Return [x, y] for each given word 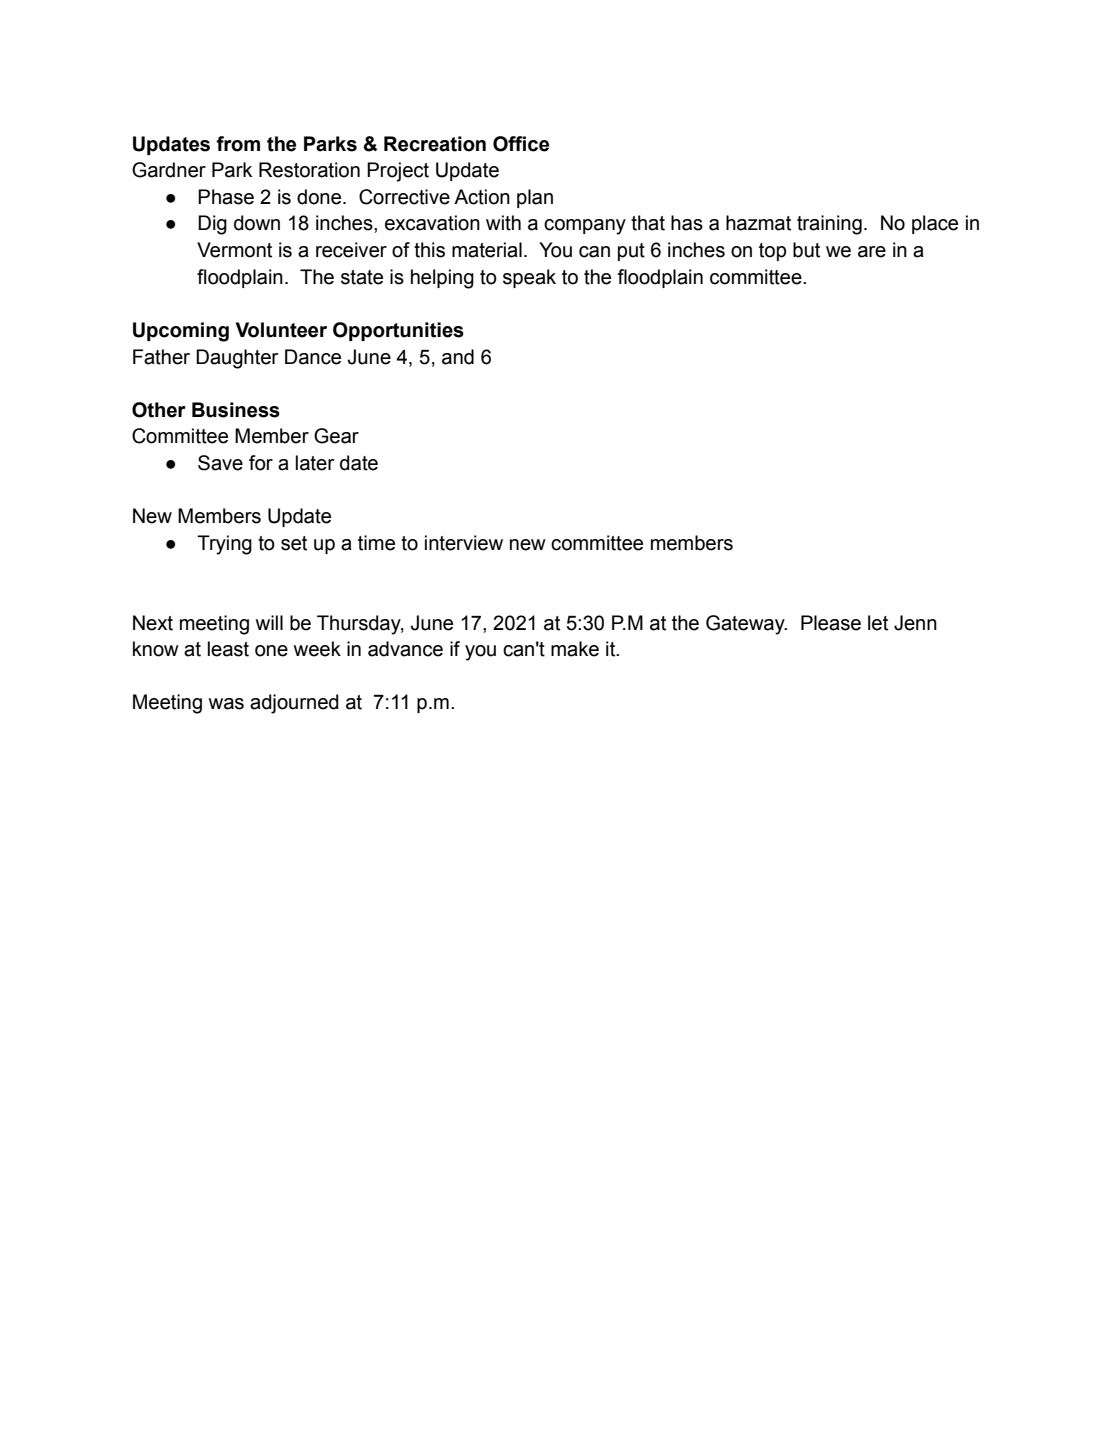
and [458, 357]
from [238, 144]
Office [521, 144]
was [226, 704]
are [872, 252]
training [829, 225]
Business [236, 410]
